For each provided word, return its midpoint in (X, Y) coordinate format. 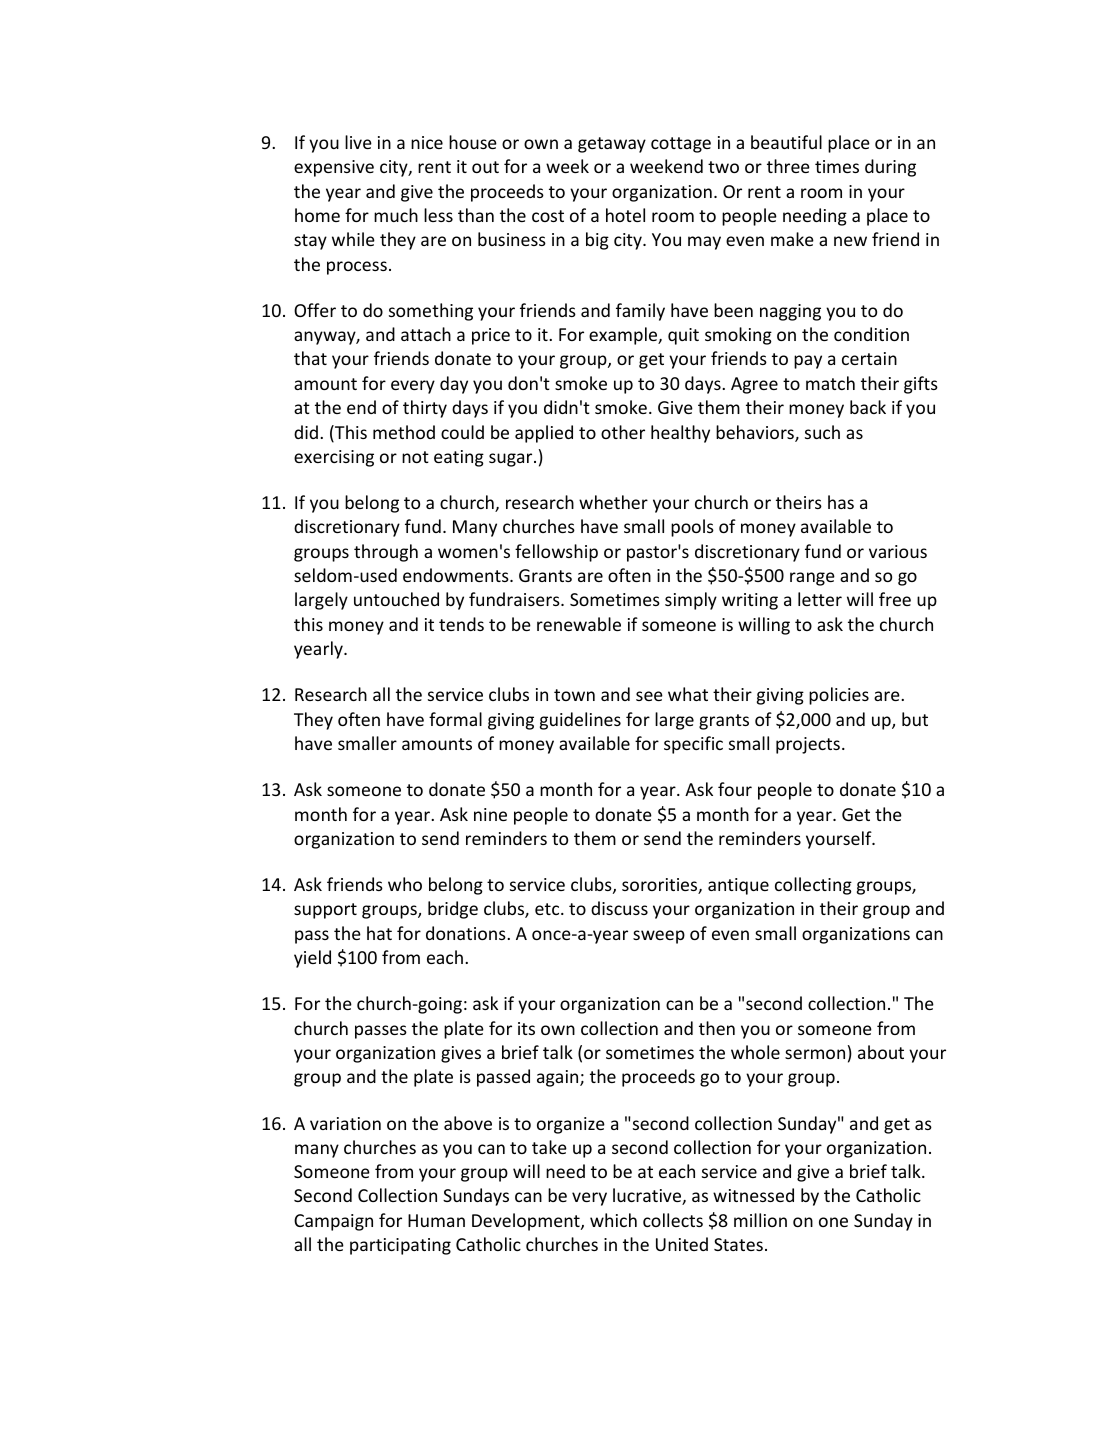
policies (839, 696)
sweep (659, 937)
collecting (813, 886)
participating (400, 1246)
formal (455, 719)
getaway (612, 145)
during (890, 168)
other (623, 432)
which (613, 1220)
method (404, 432)
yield (312, 959)
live (358, 142)
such (822, 432)
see (649, 696)
